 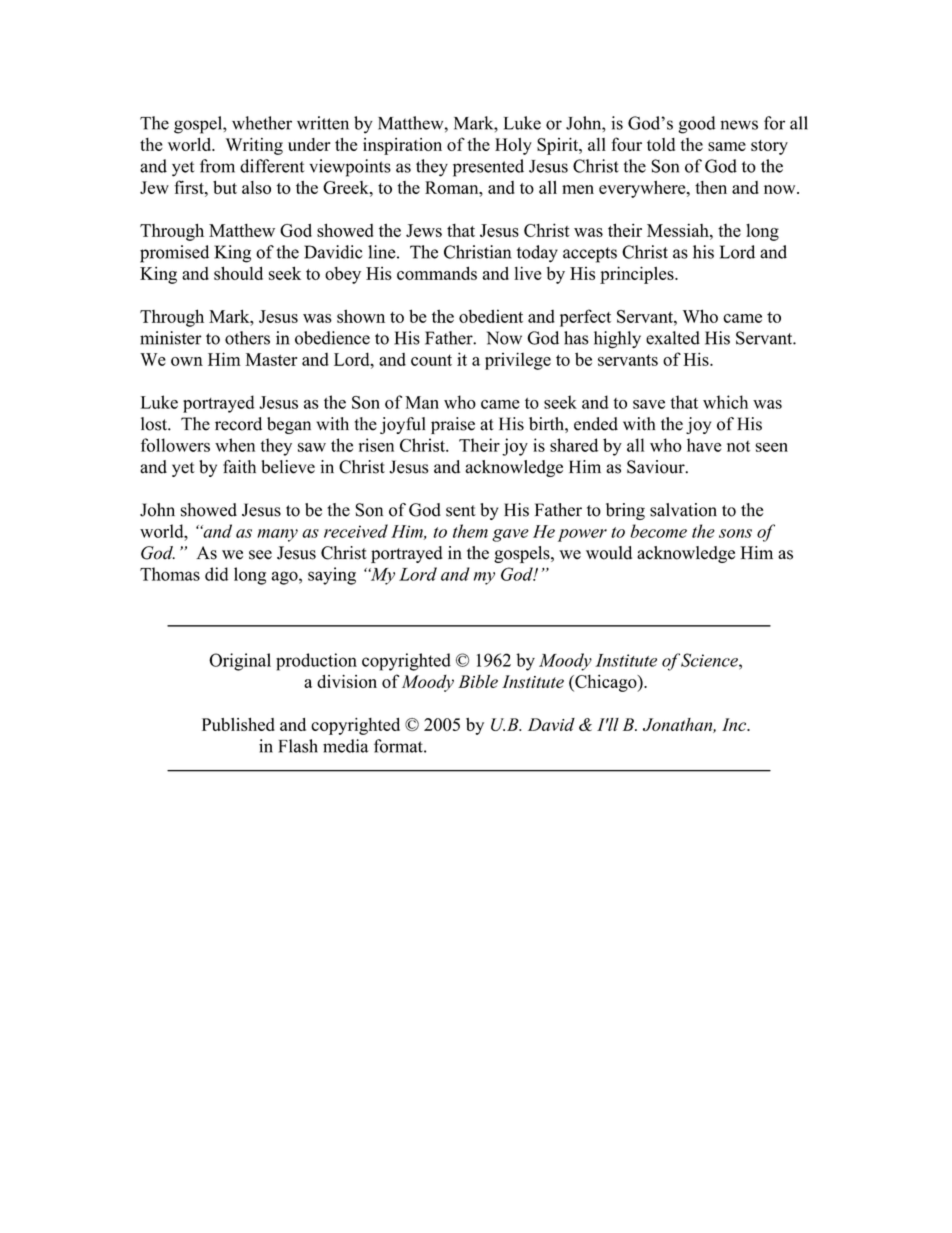 I want to click on others, so click(x=247, y=338).
